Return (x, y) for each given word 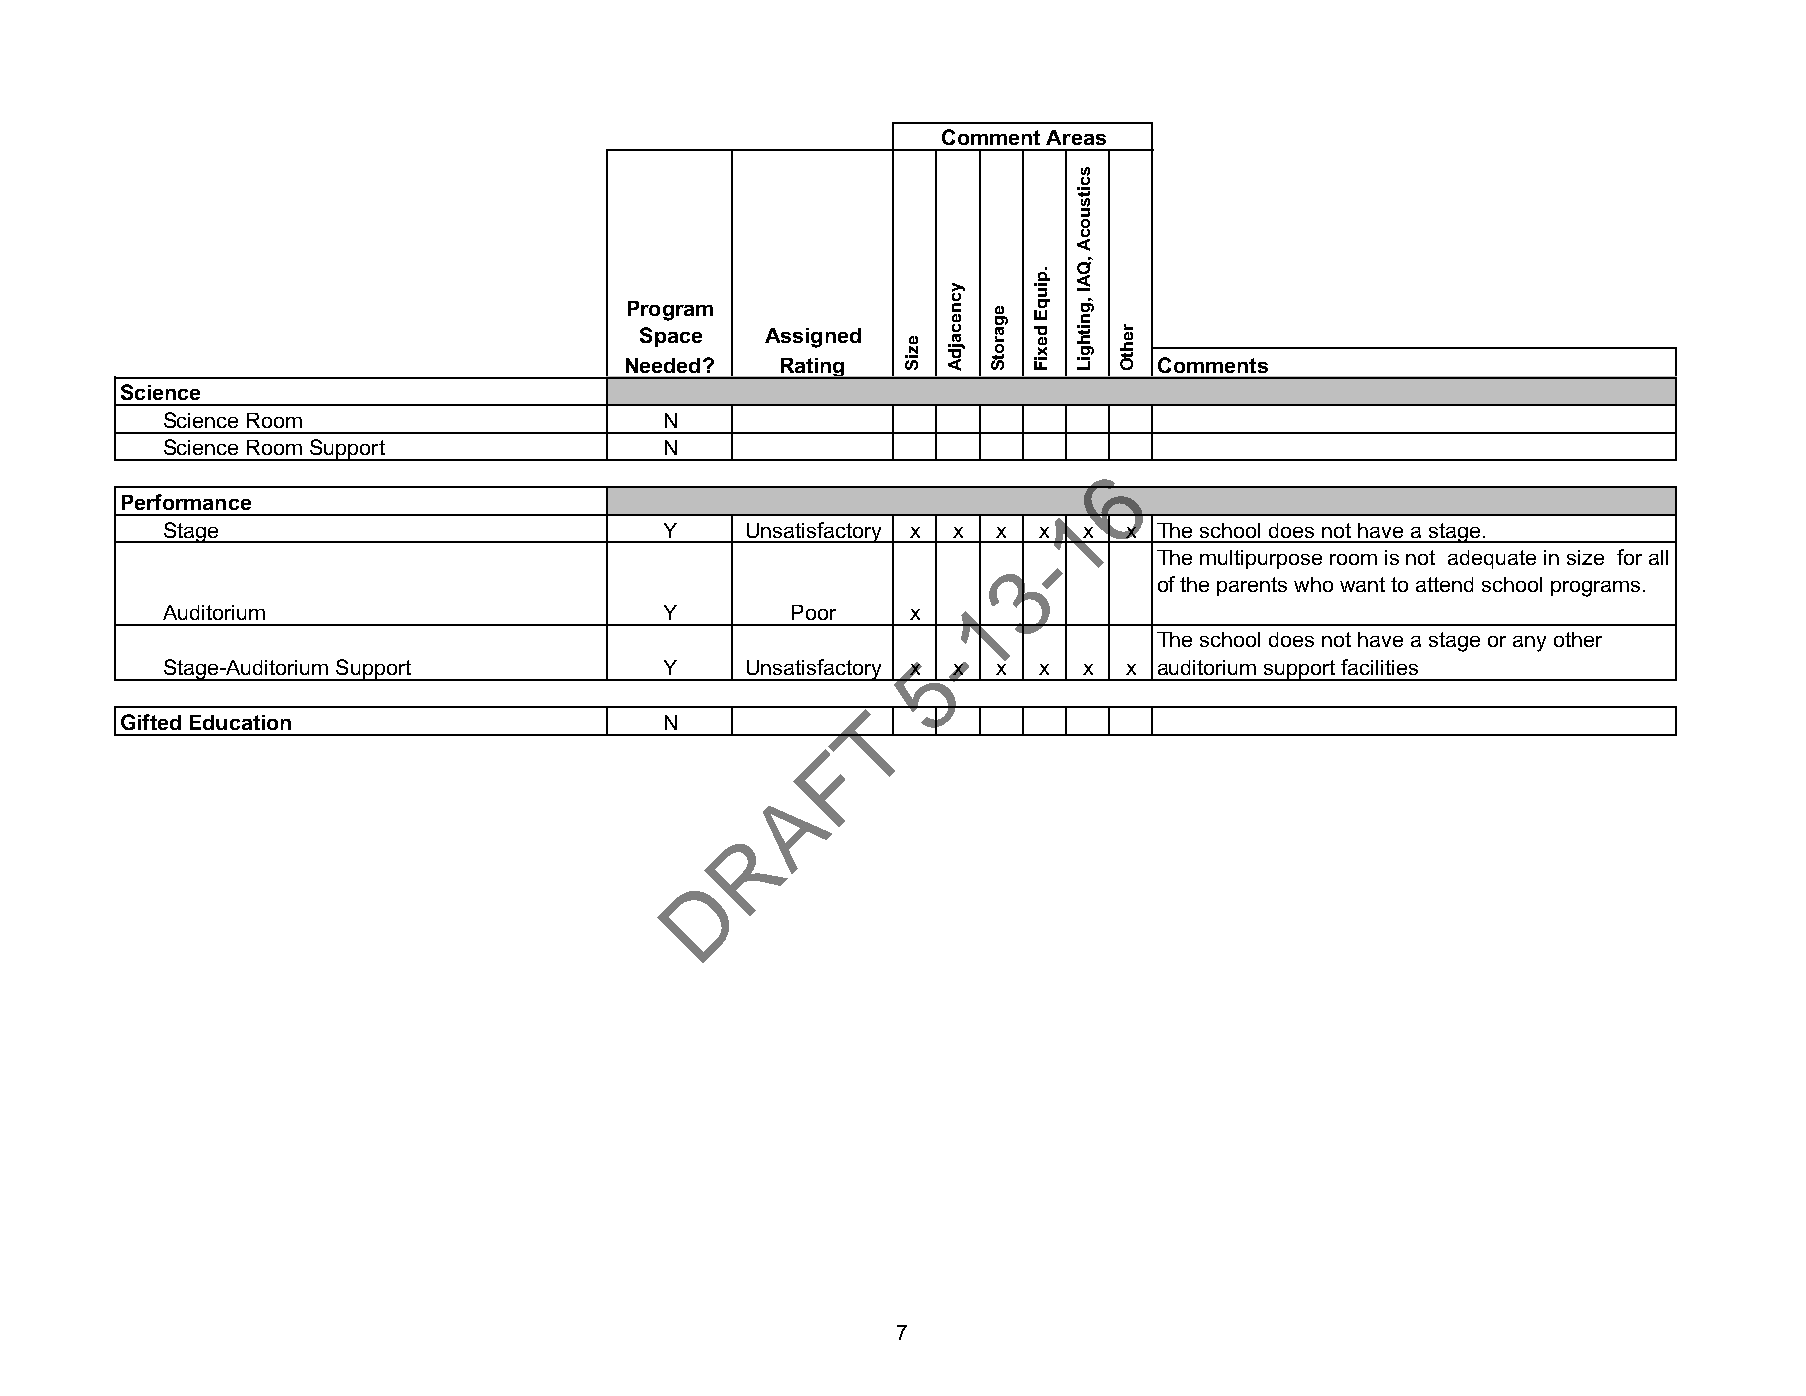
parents (1252, 586)
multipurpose (1261, 559)
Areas (1076, 137)
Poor (814, 612)
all (1658, 557)
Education (240, 722)
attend (1444, 584)
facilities (1379, 667)
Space (671, 337)
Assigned (813, 338)
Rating (812, 368)
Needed (663, 365)
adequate (1492, 559)
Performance (186, 502)
